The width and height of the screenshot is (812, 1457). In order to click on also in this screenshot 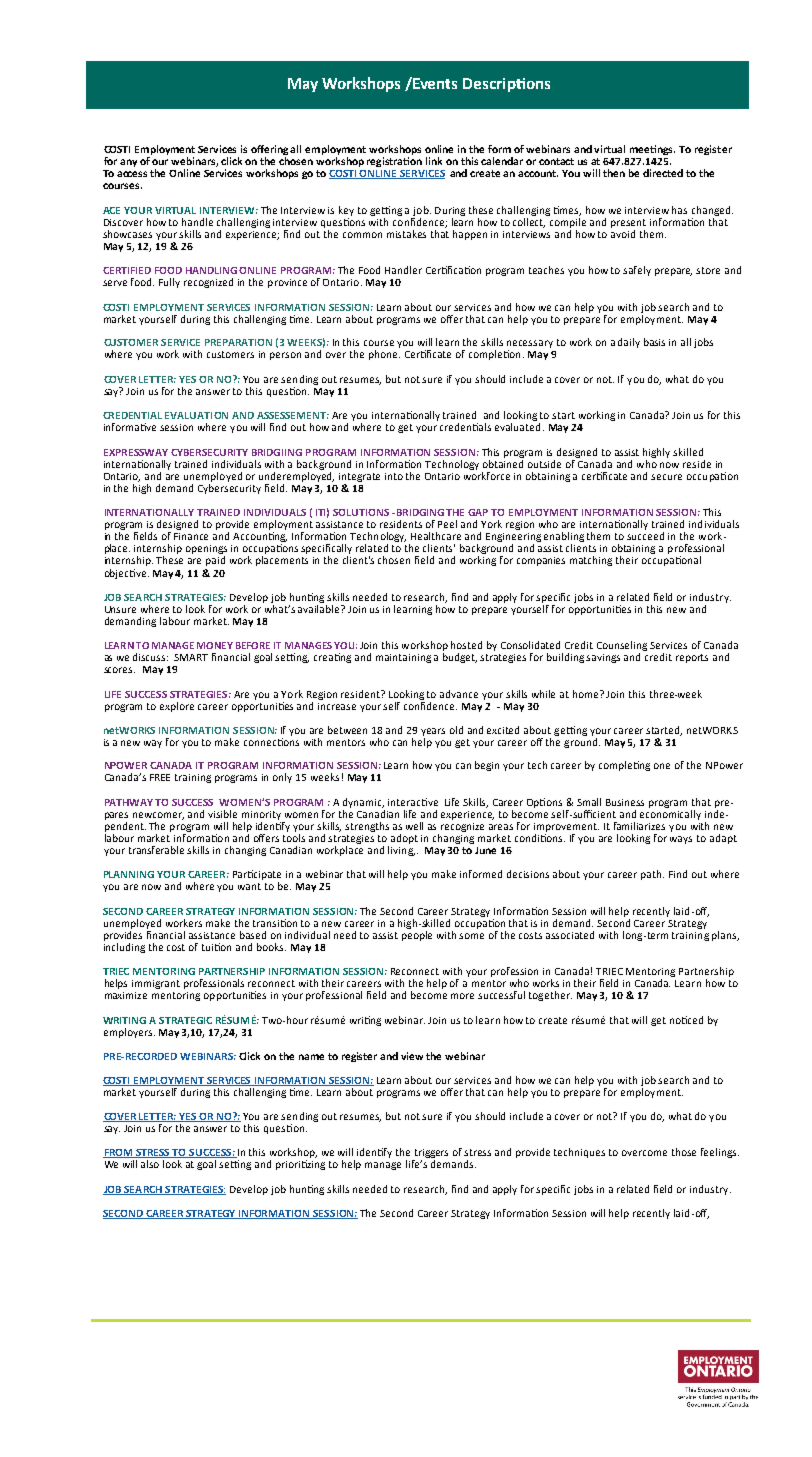, I will do `click(150, 1164)`.
